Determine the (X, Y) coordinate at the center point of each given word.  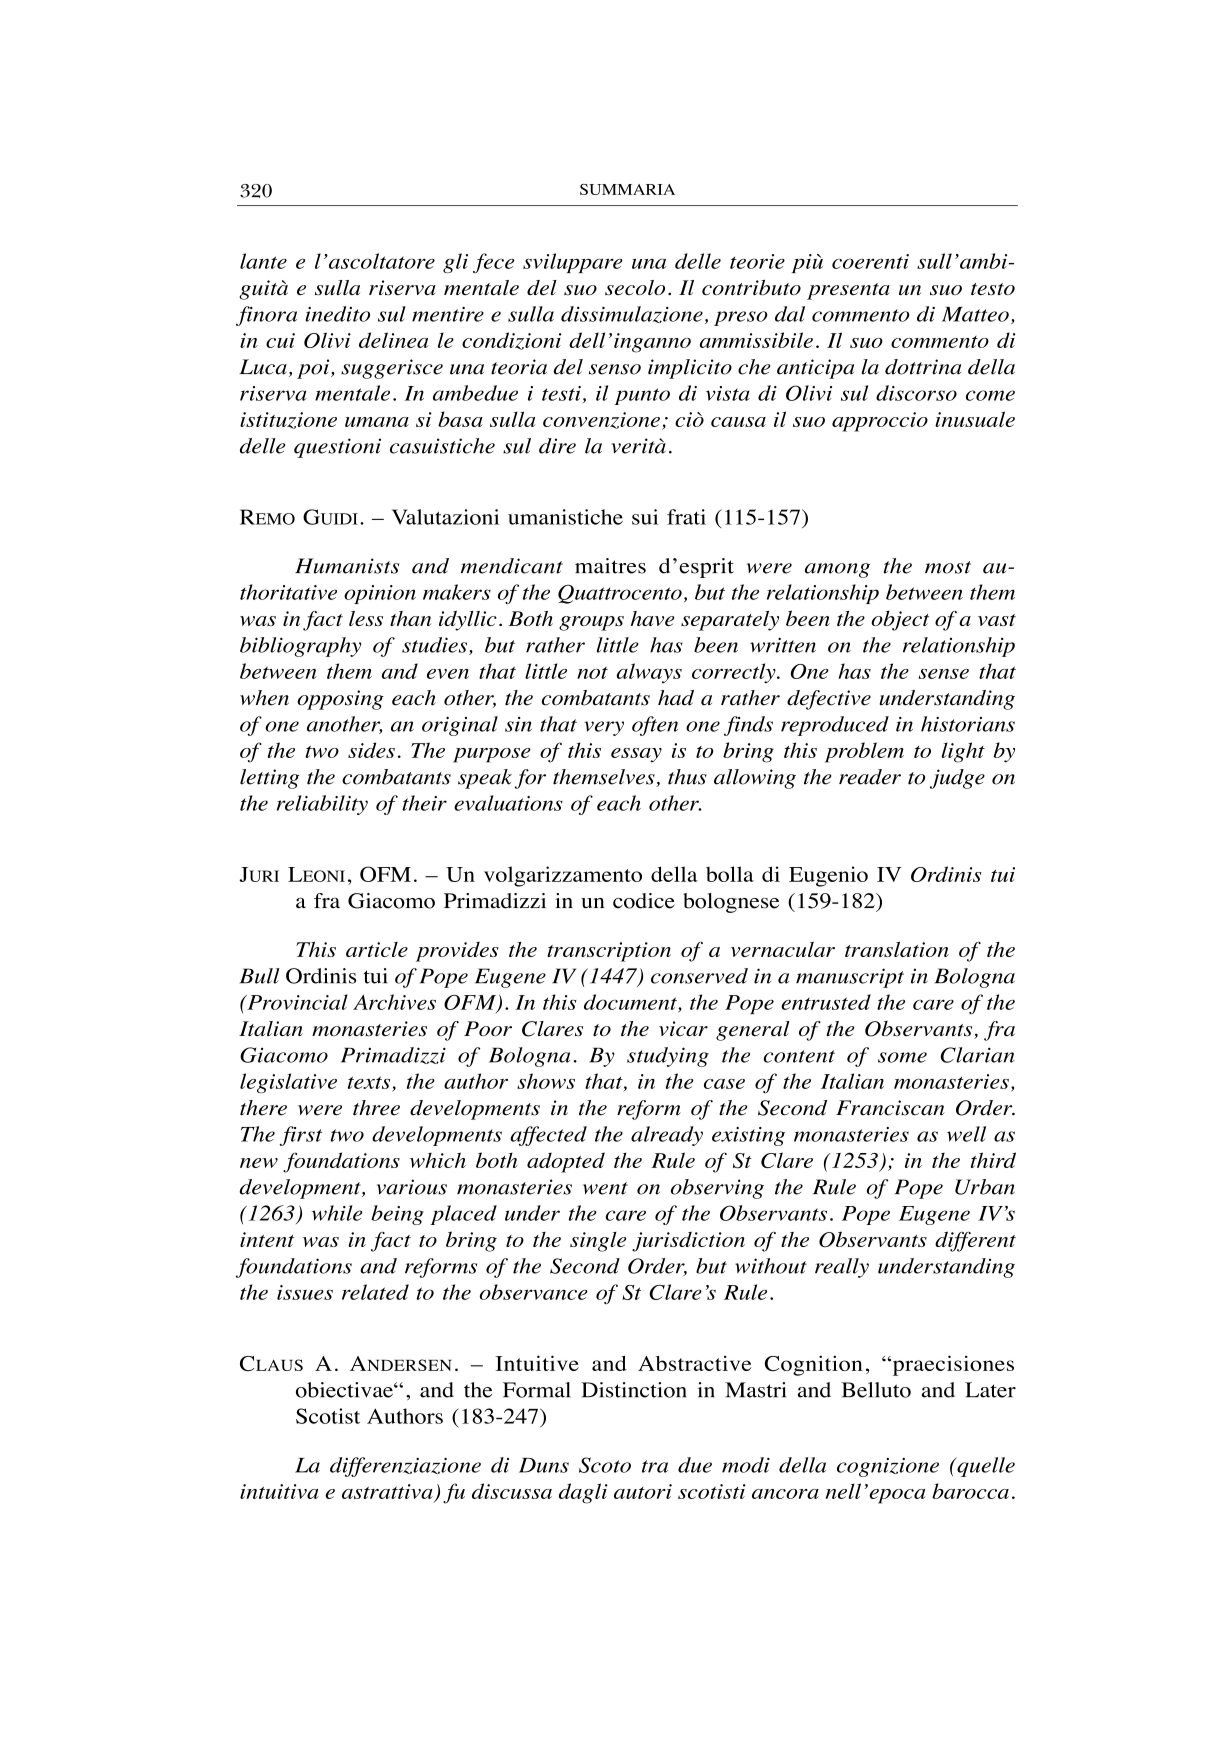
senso (615, 369)
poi (314, 369)
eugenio (828, 876)
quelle (985, 1467)
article (377, 949)
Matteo (975, 314)
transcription (609, 952)
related (375, 1292)
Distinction (633, 1390)
